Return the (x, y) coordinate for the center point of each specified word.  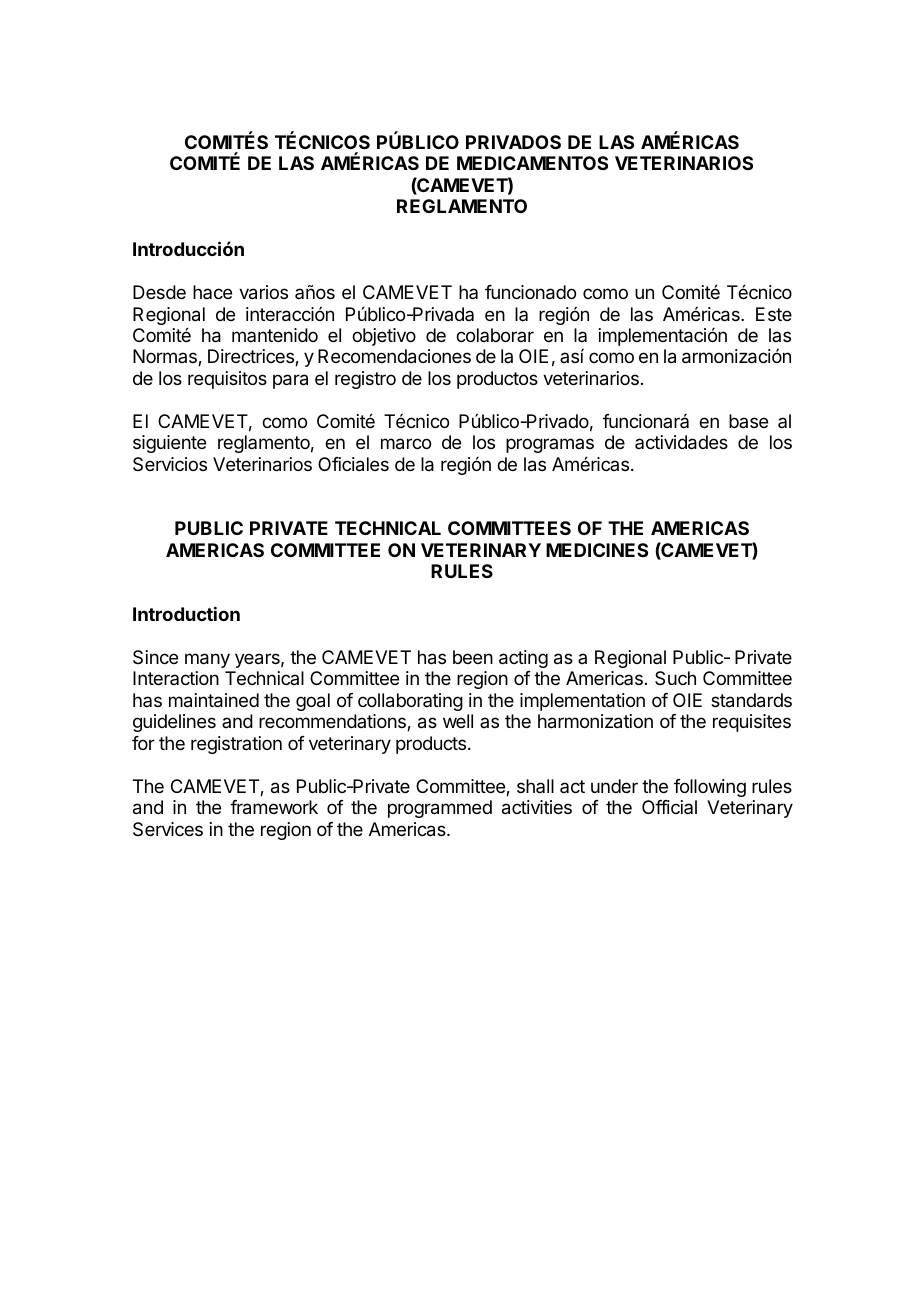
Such (675, 678)
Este (774, 314)
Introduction (186, 613)
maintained (214, 700)
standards (751, 700)
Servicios (170, 464)
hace (212, 292)
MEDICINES (597, 550)
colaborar (495, 335)
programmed (440, 809)
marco (406, 444)
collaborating (410, 702)
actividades (681, 442)
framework (274, 807)
